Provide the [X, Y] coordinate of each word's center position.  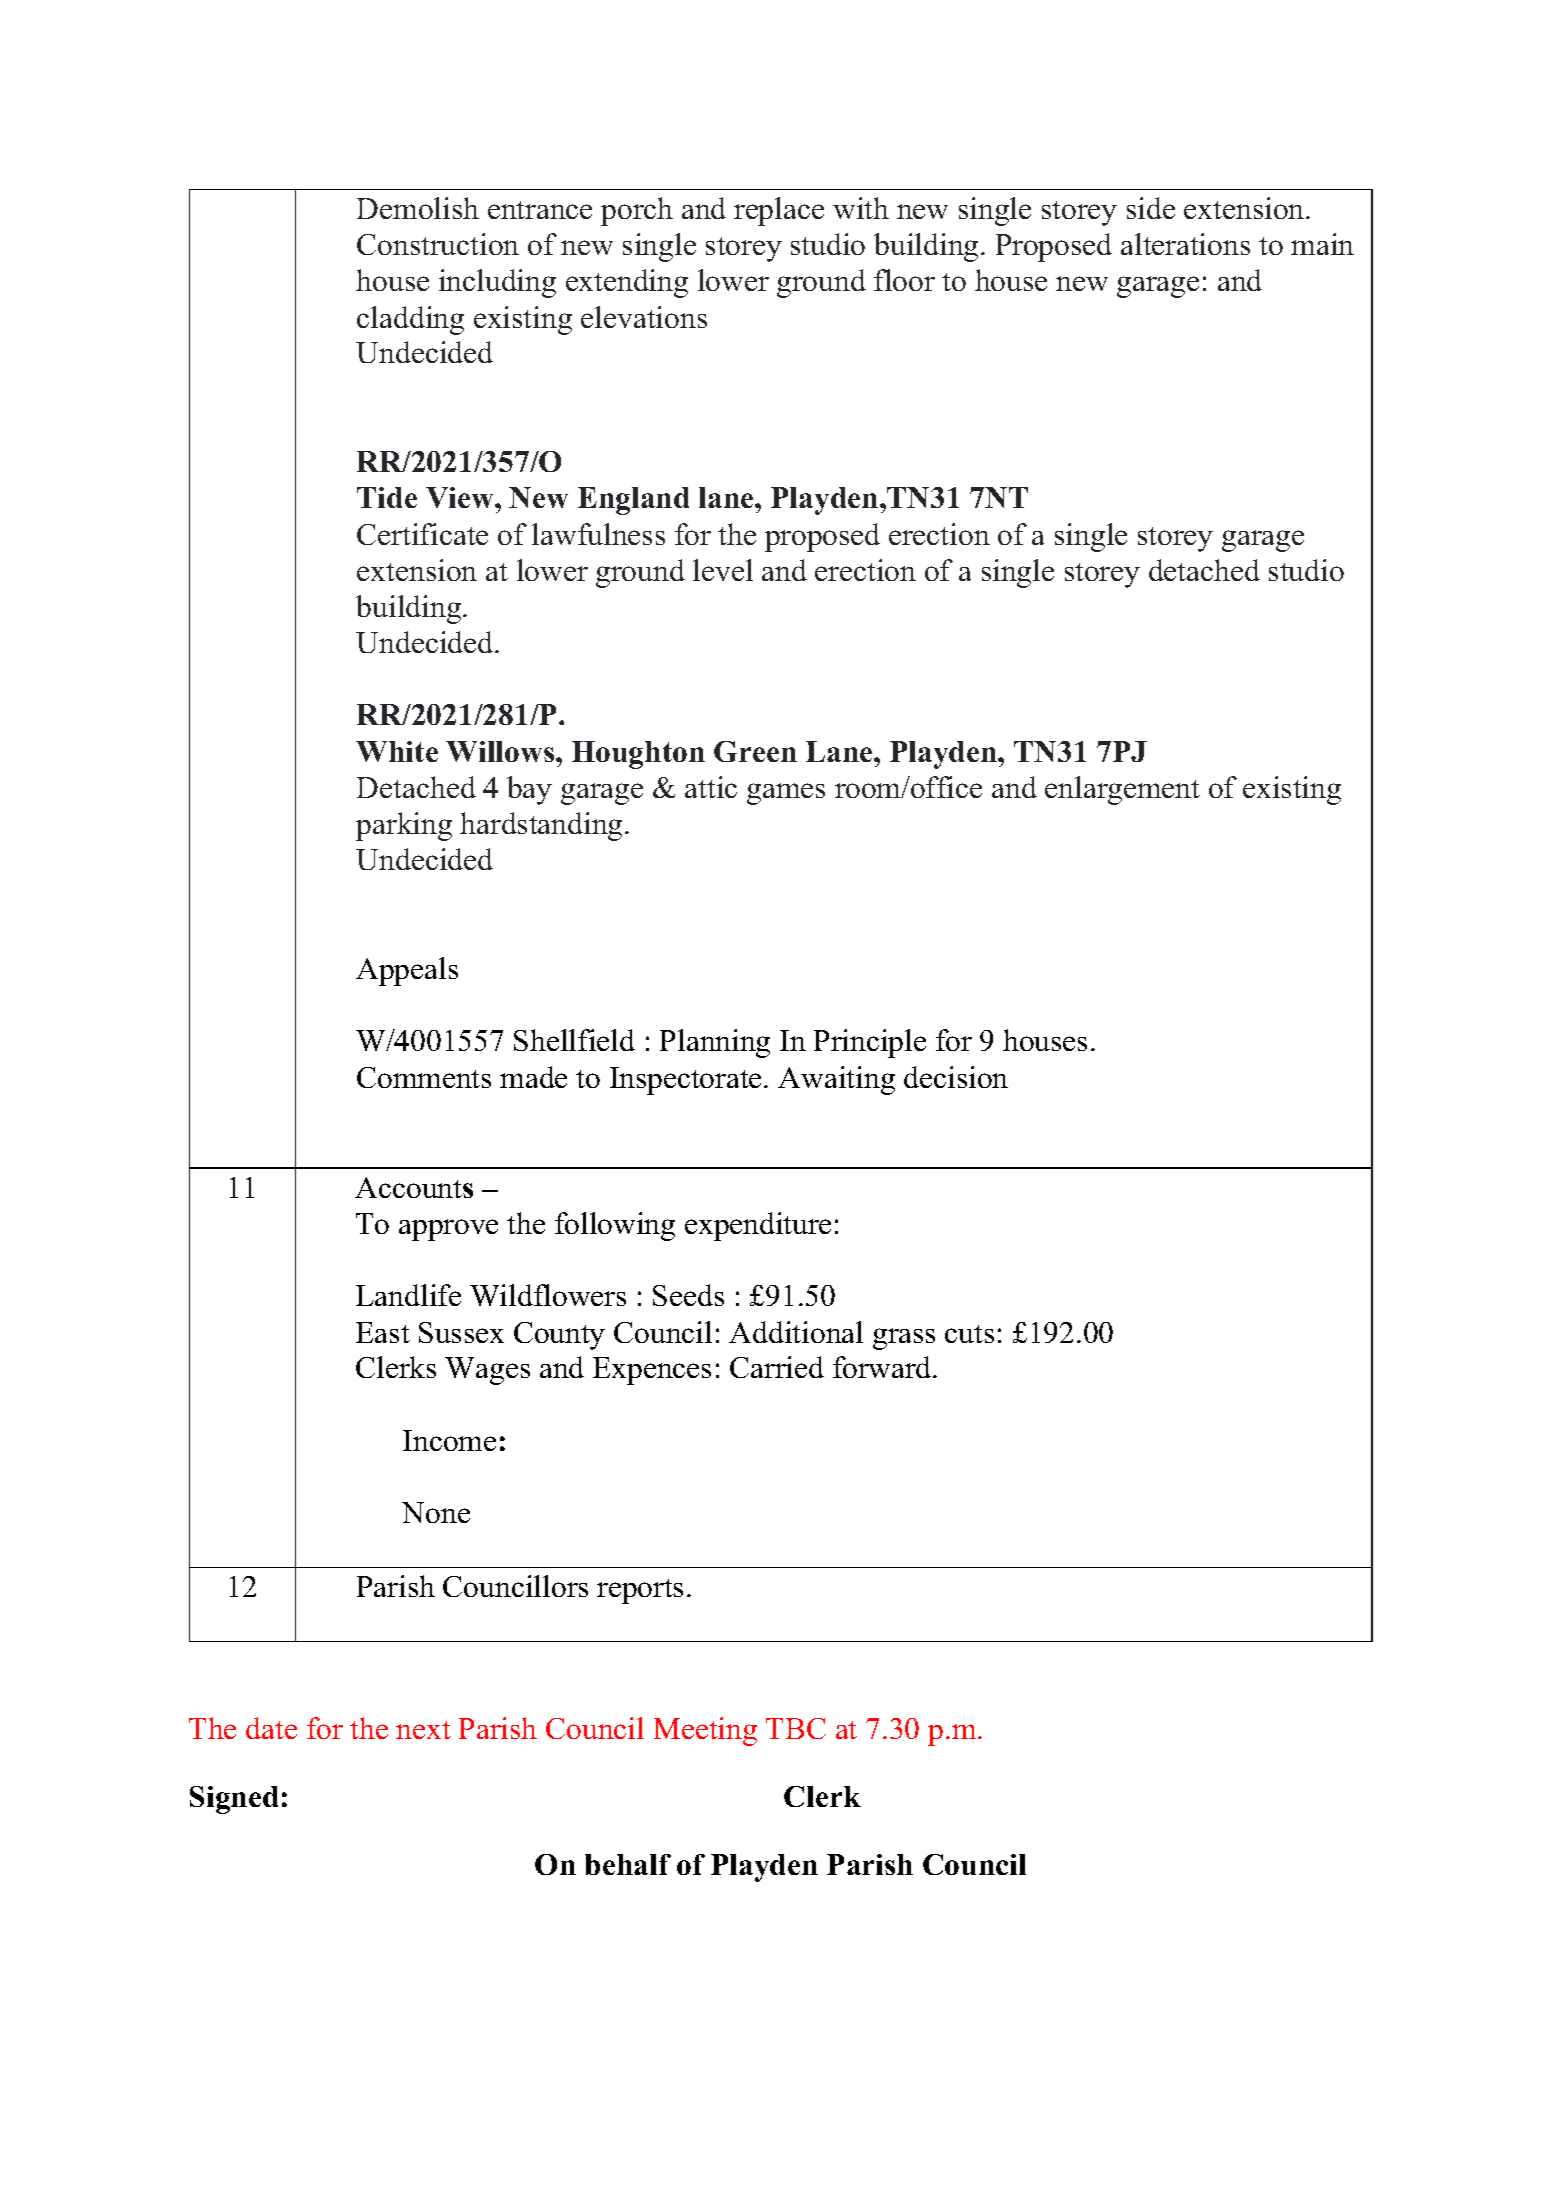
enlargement [1122, 790]
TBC [796, 1728]
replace [779, 211]
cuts [969, 1334]
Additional [796, 1332]
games [786, 794]
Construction [438, 244]
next [423, 1730]
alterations [1185, 244]
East [383, 1332]
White [397, 751]
